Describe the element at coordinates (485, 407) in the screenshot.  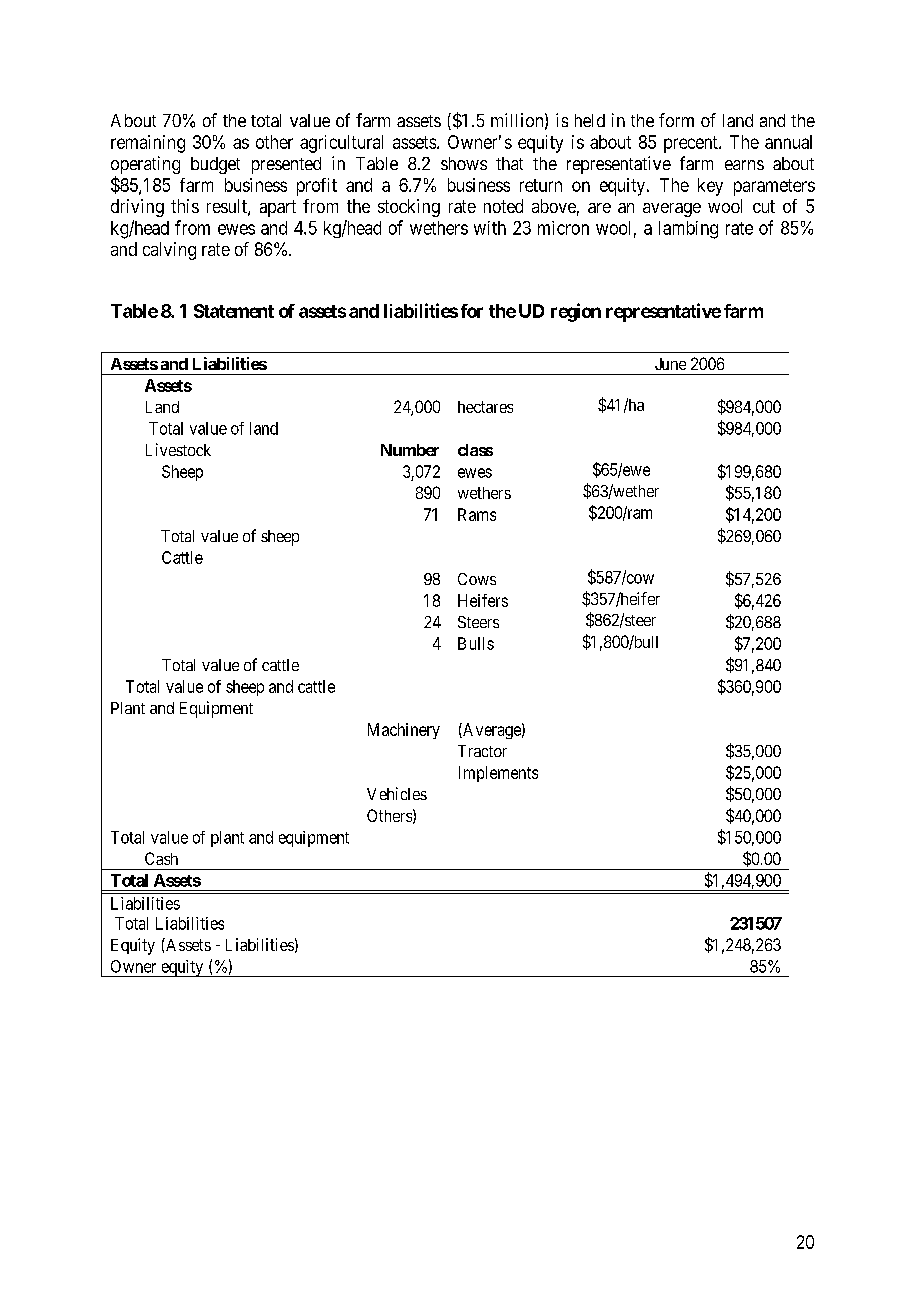
I see `hectares` at that location.
